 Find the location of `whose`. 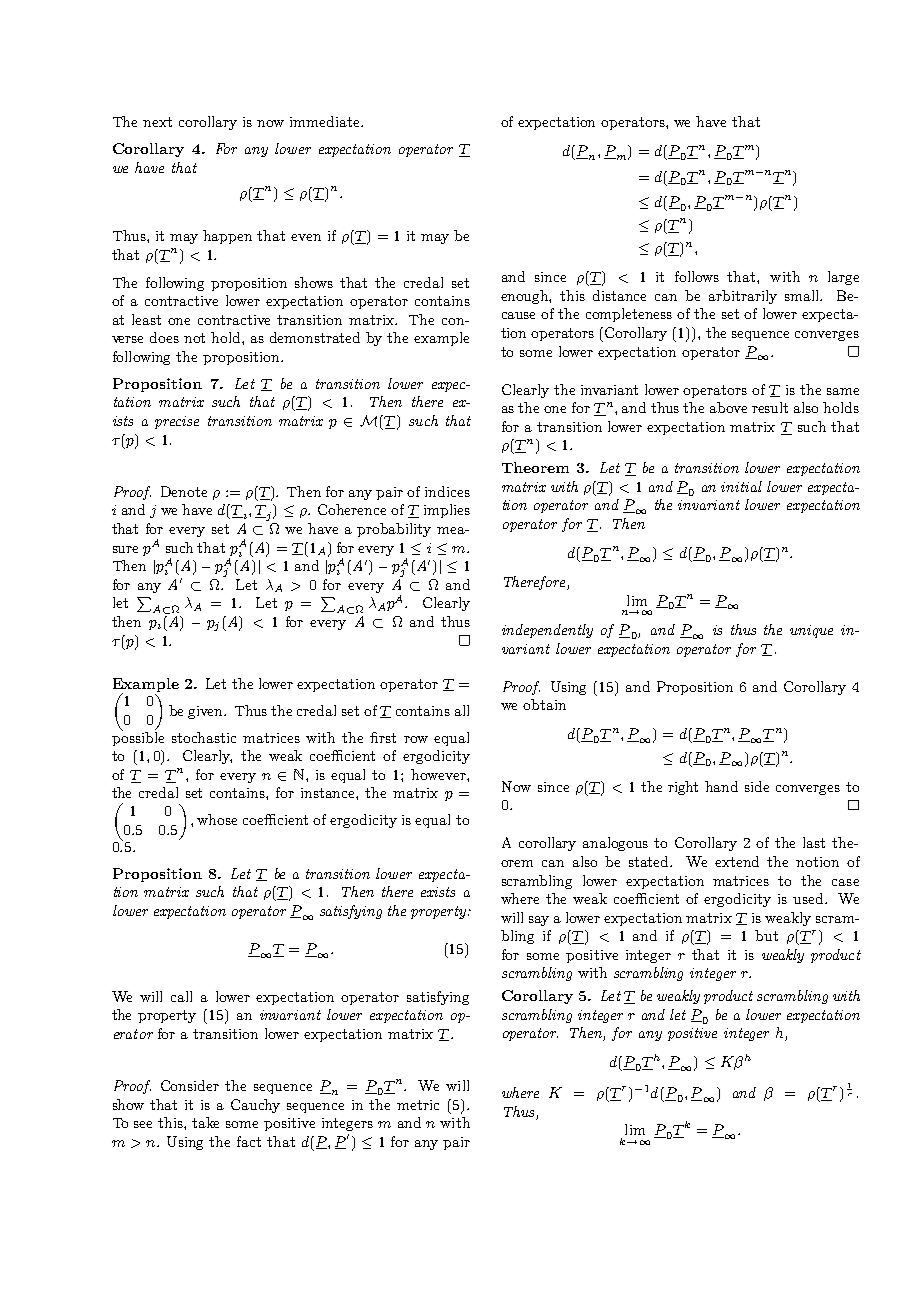

whose is located at coordinates (217, 819).
